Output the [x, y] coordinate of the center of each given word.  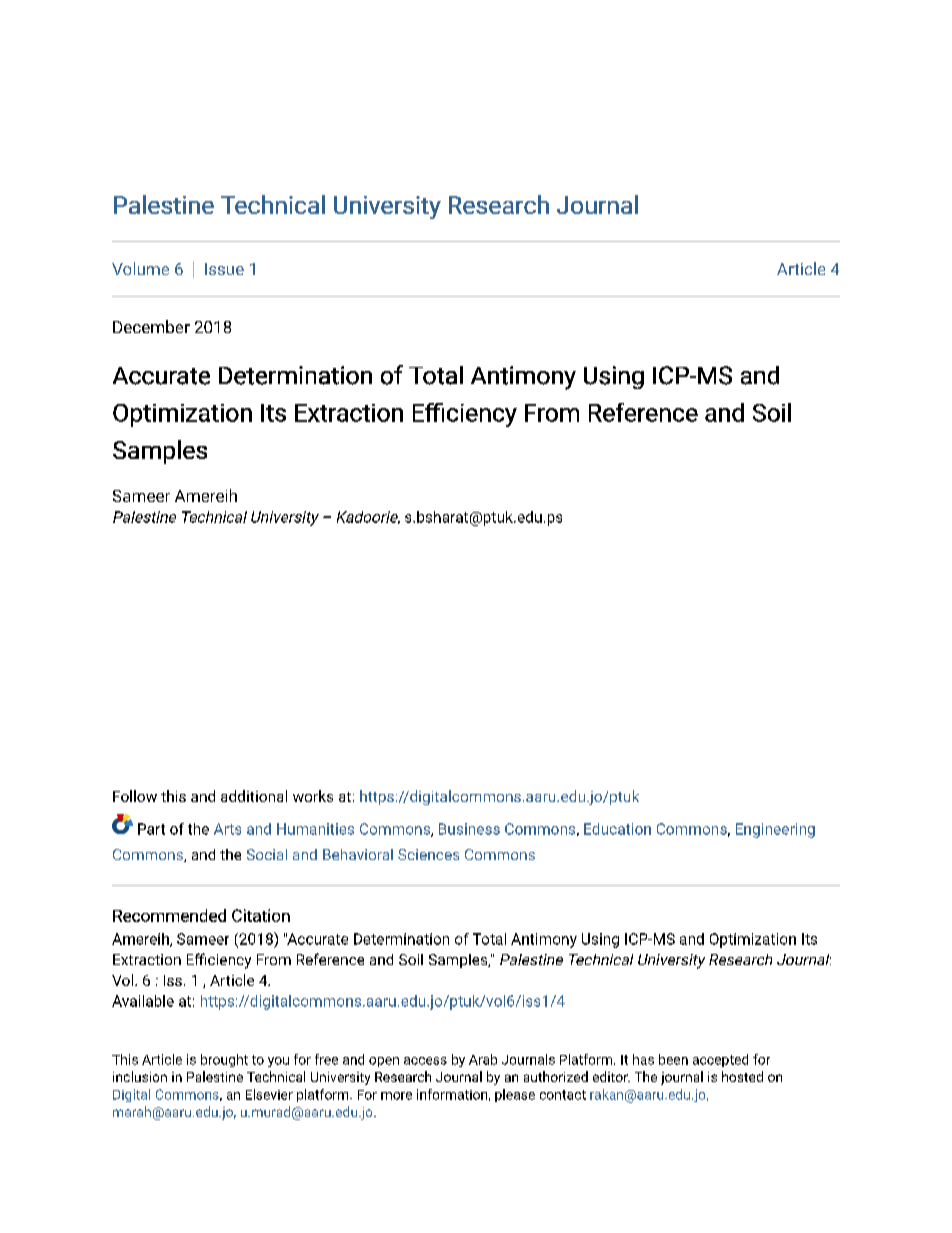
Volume [140, 268]
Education [617, 829]
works [313, 796]
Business [469, 829]
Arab [483, 1059]
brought [224, 1060]
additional [254, 796]
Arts [227, 829]
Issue [224, 269]
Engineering [775, 830]
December [151, 326]
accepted [720, 1060]
